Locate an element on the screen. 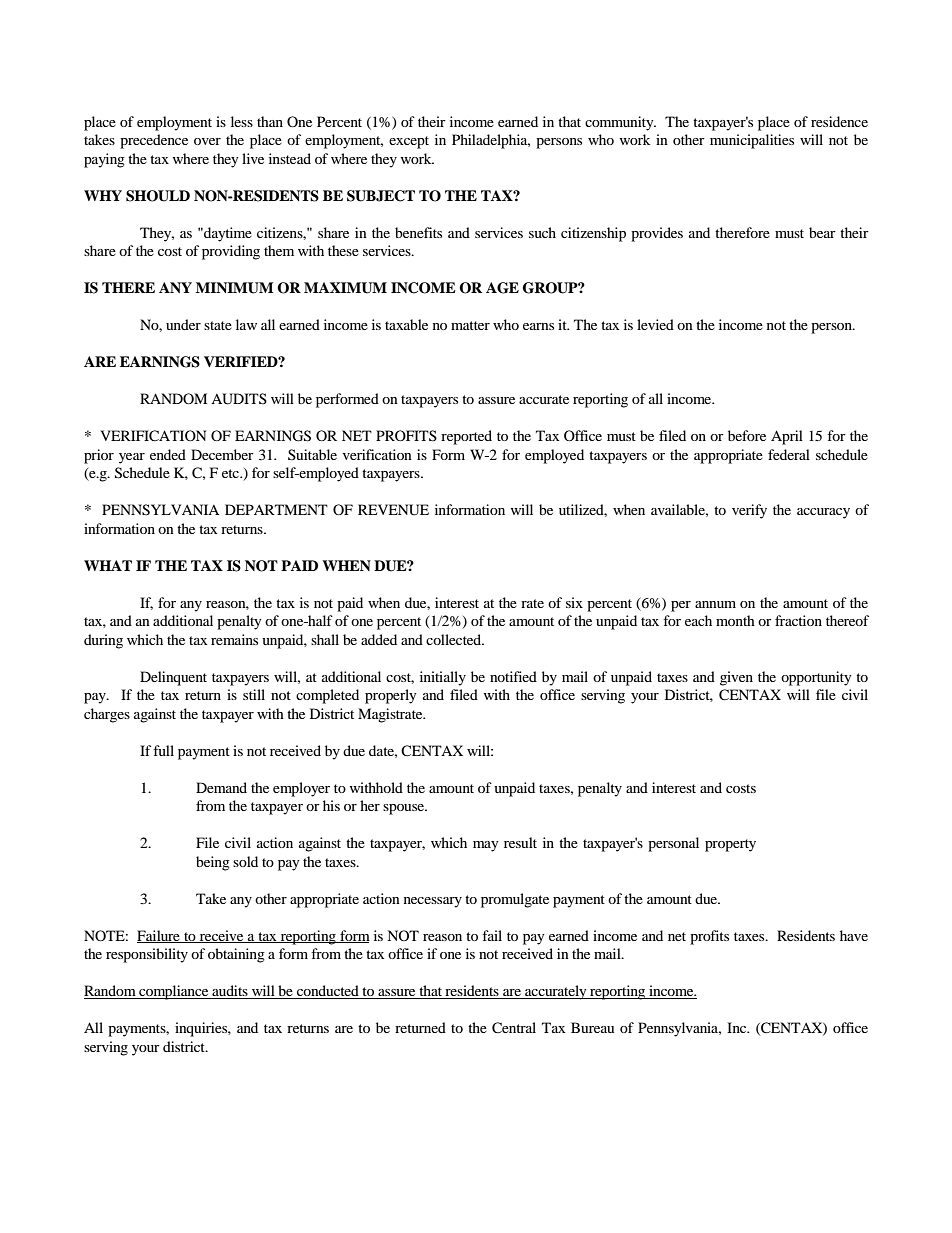 The width and height of the screenshot is (952, 1233). compliance is located at coordinates (174, 992).
